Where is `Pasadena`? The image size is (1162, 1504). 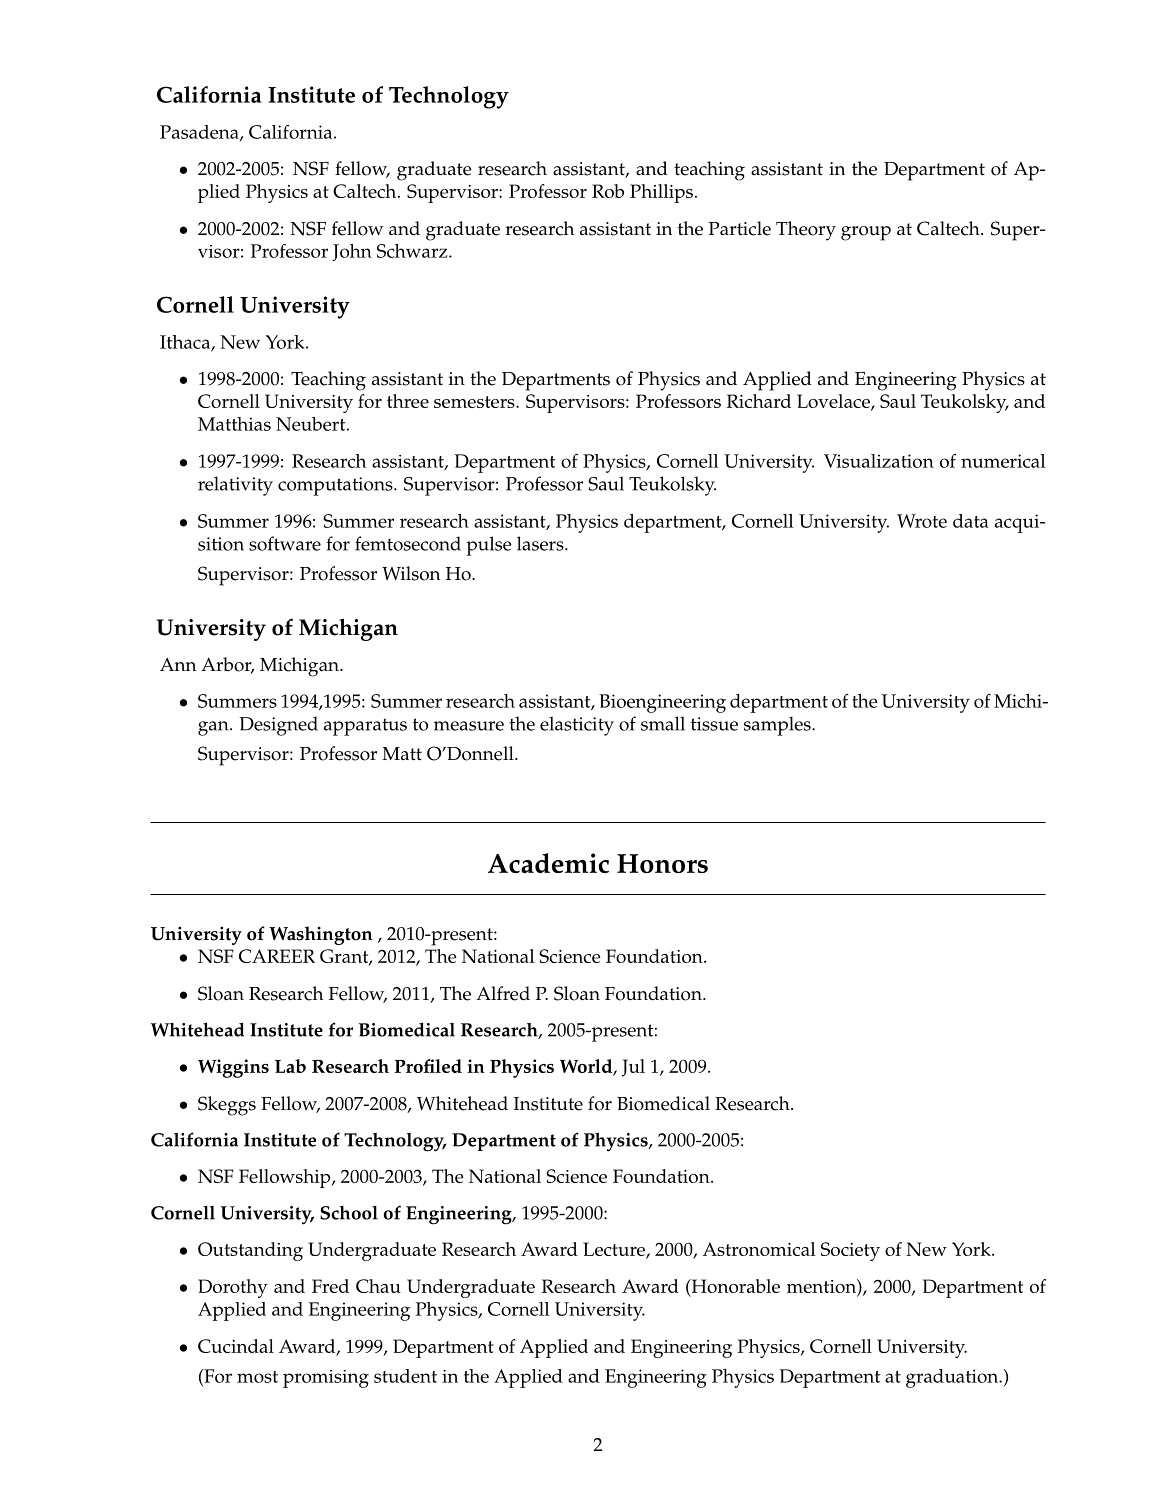
Pasadena is located at coordinates (200, 133).
